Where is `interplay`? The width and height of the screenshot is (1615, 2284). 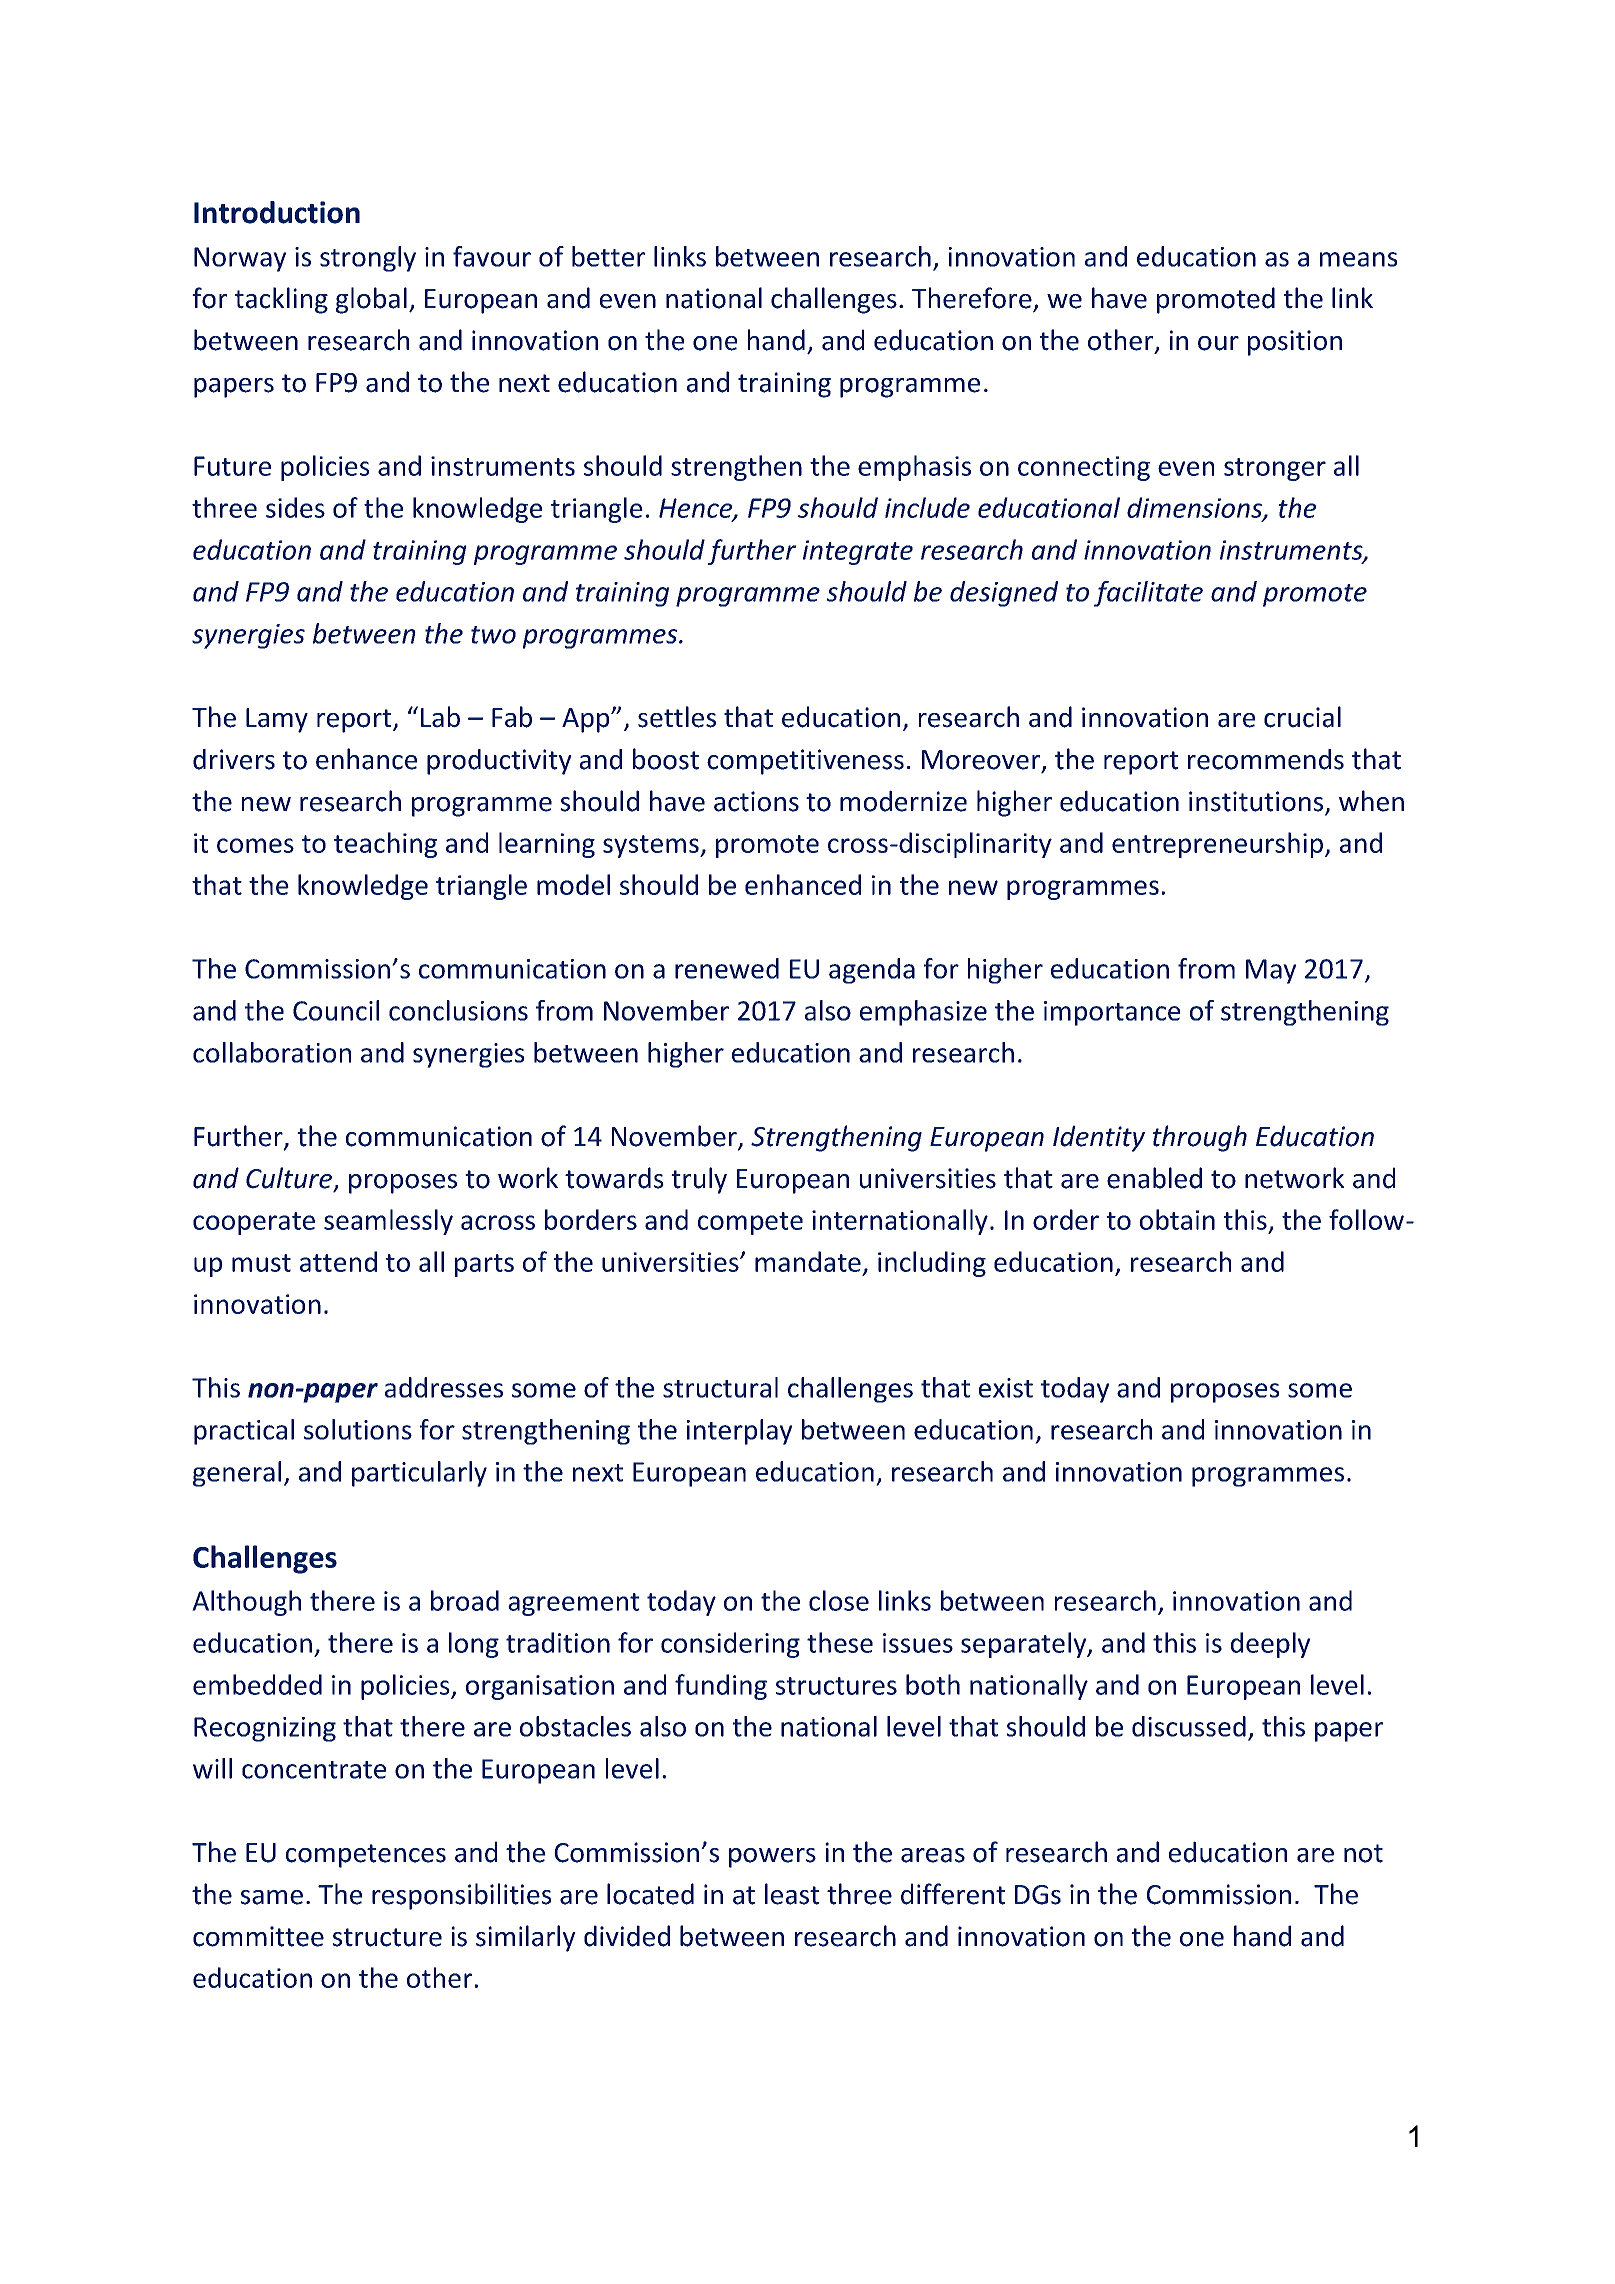
interplay is located at coordinates (739, 1432).
